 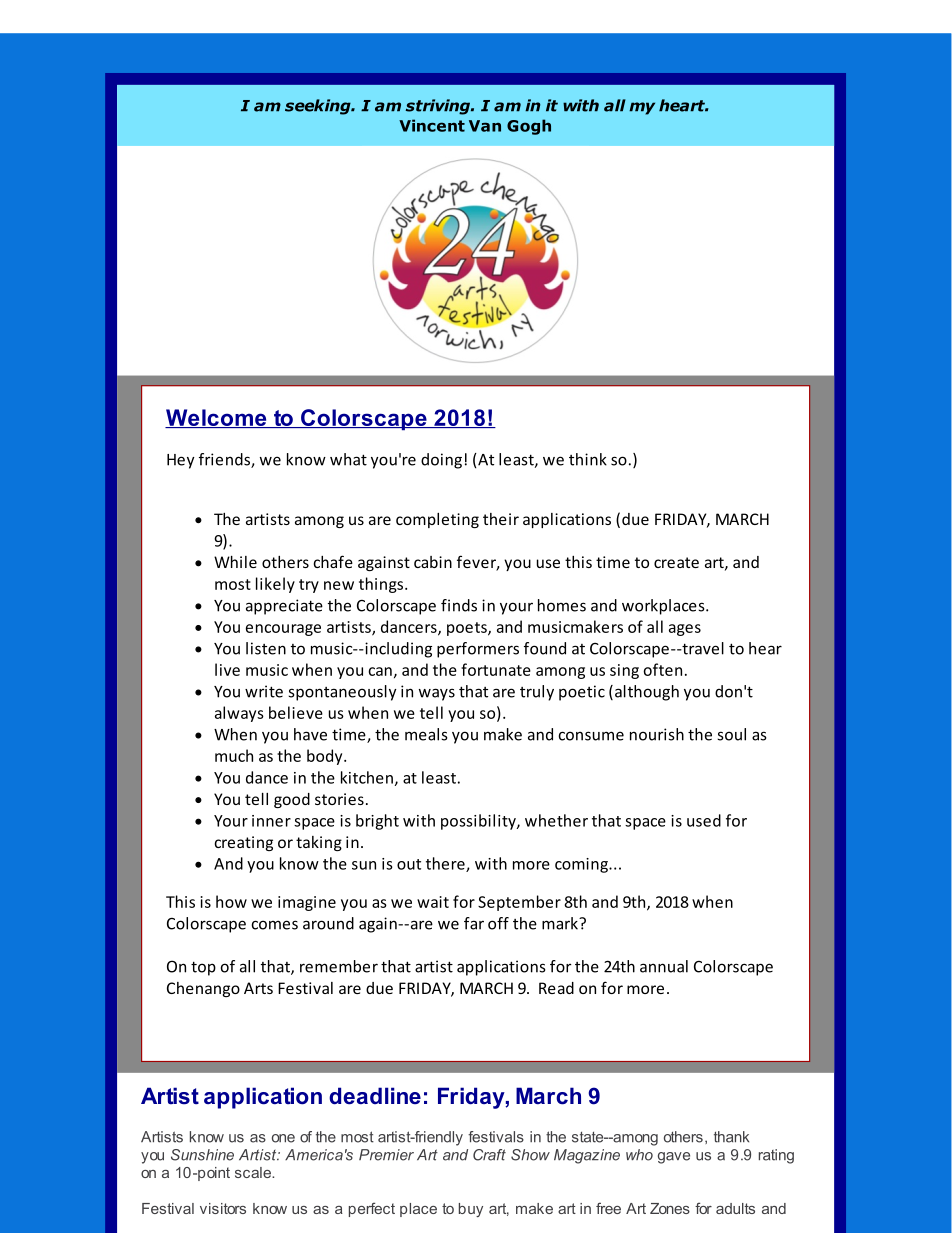 I want to click on While, so click(x=235, y=562).
